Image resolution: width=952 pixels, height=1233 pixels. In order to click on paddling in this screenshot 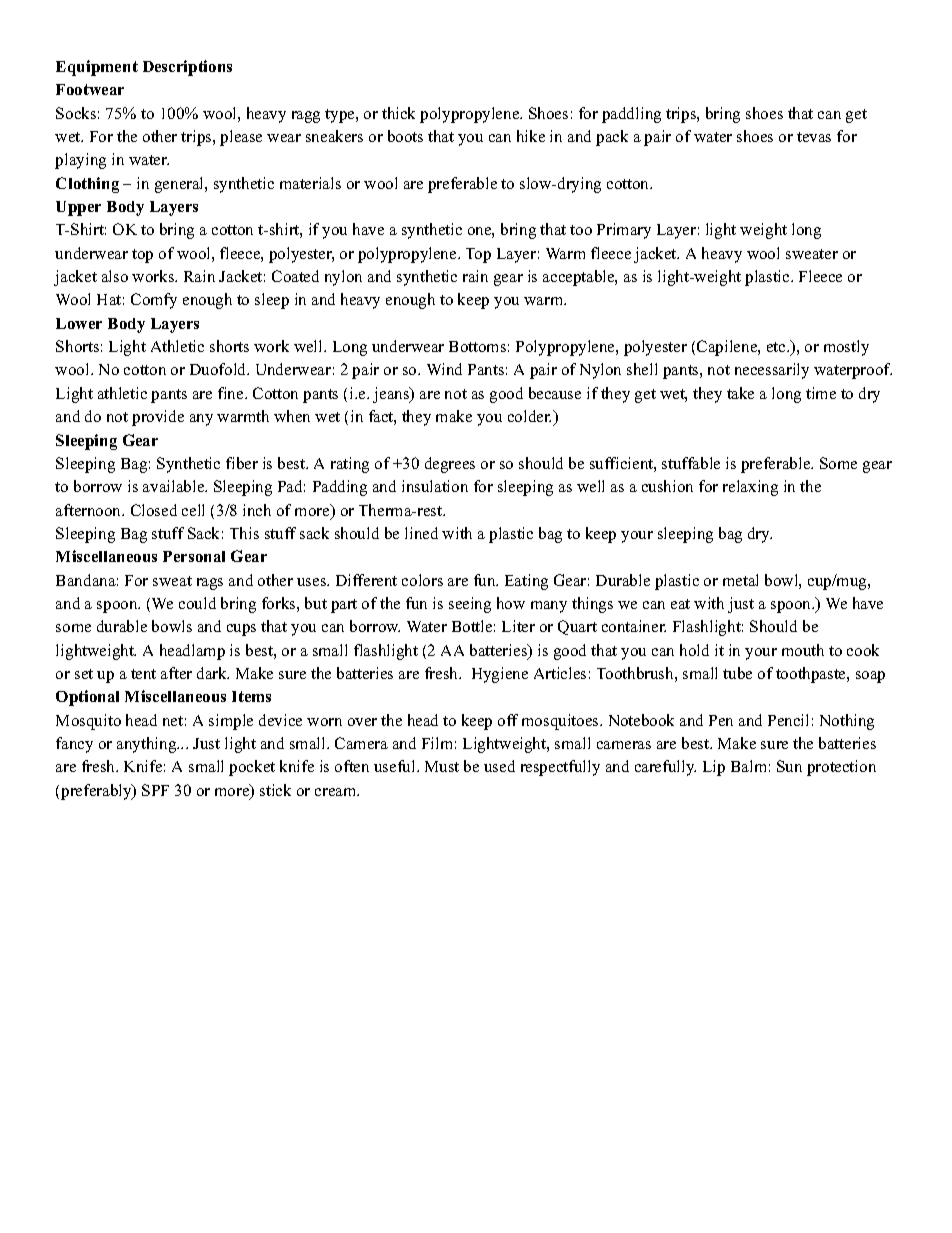, I will do `click(631, 115)`.
